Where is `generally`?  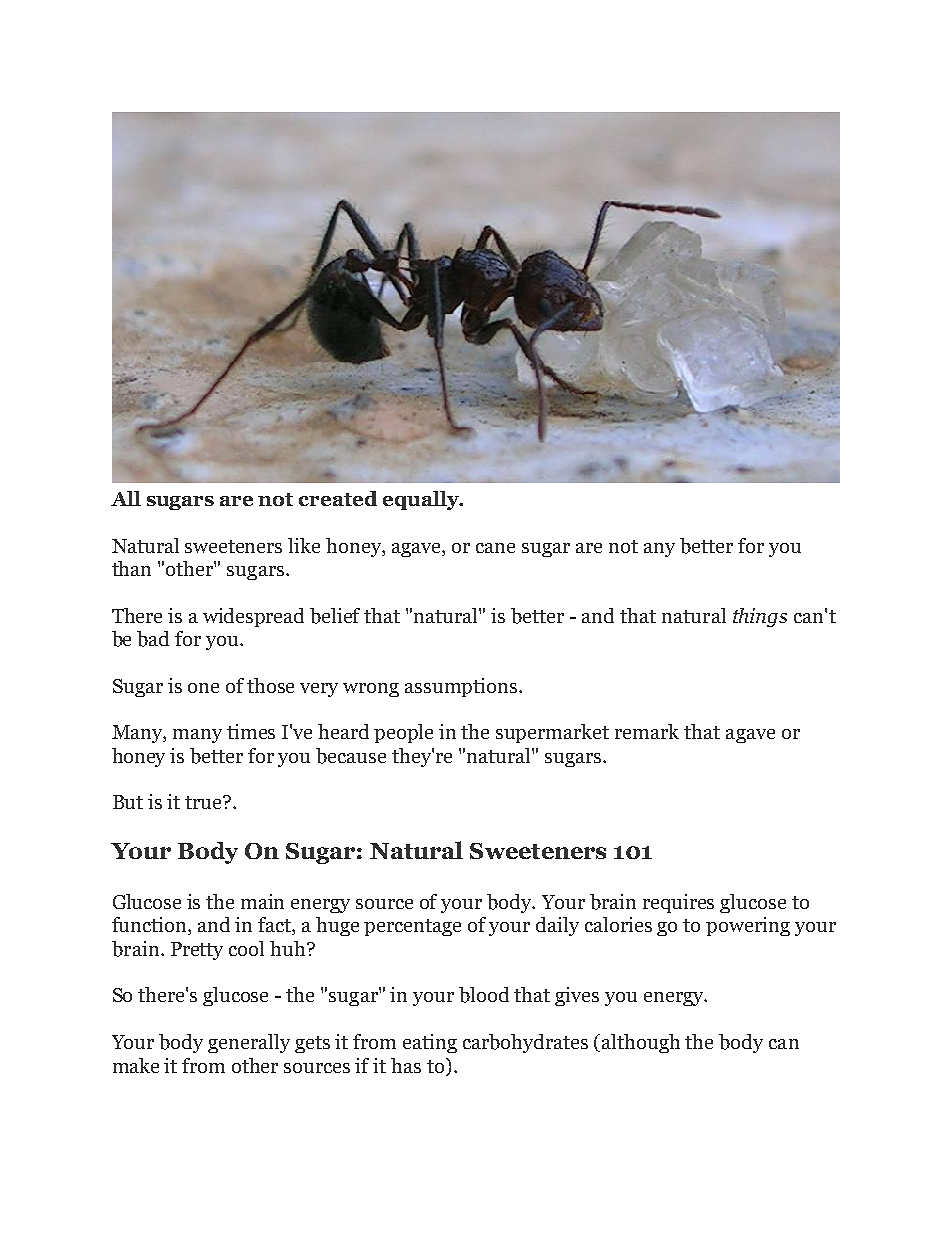
generally is located at coordinates (249, 1043).
